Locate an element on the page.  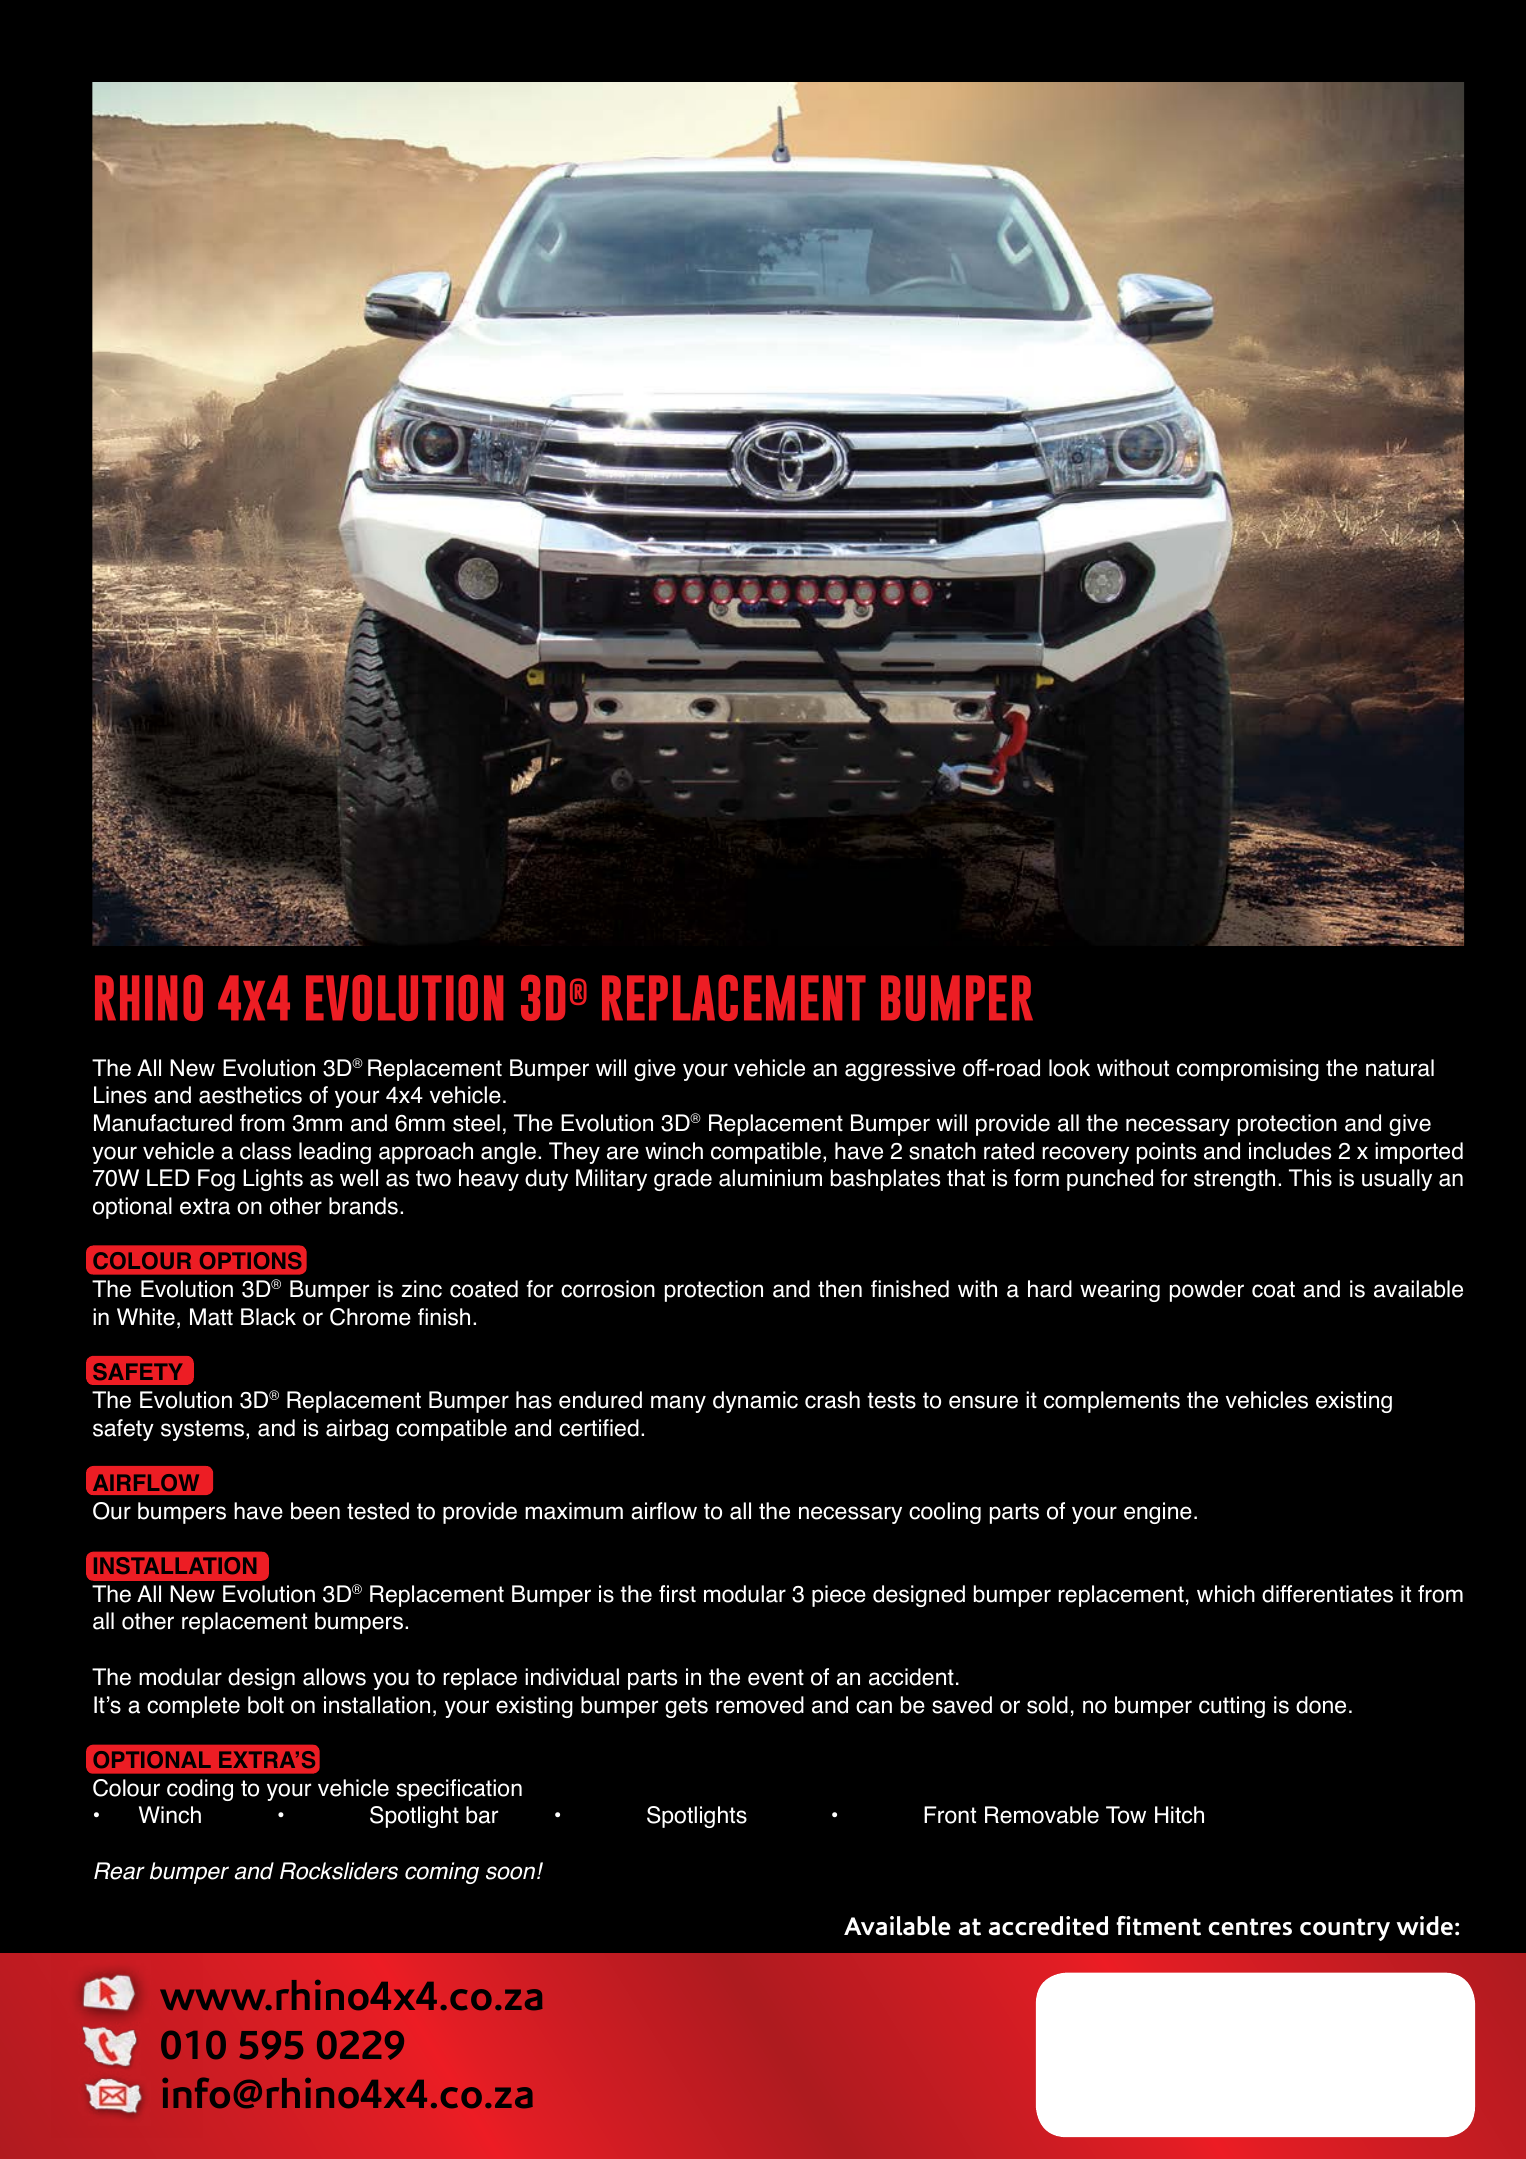
Rear is located at coordinates (119, 1871).
